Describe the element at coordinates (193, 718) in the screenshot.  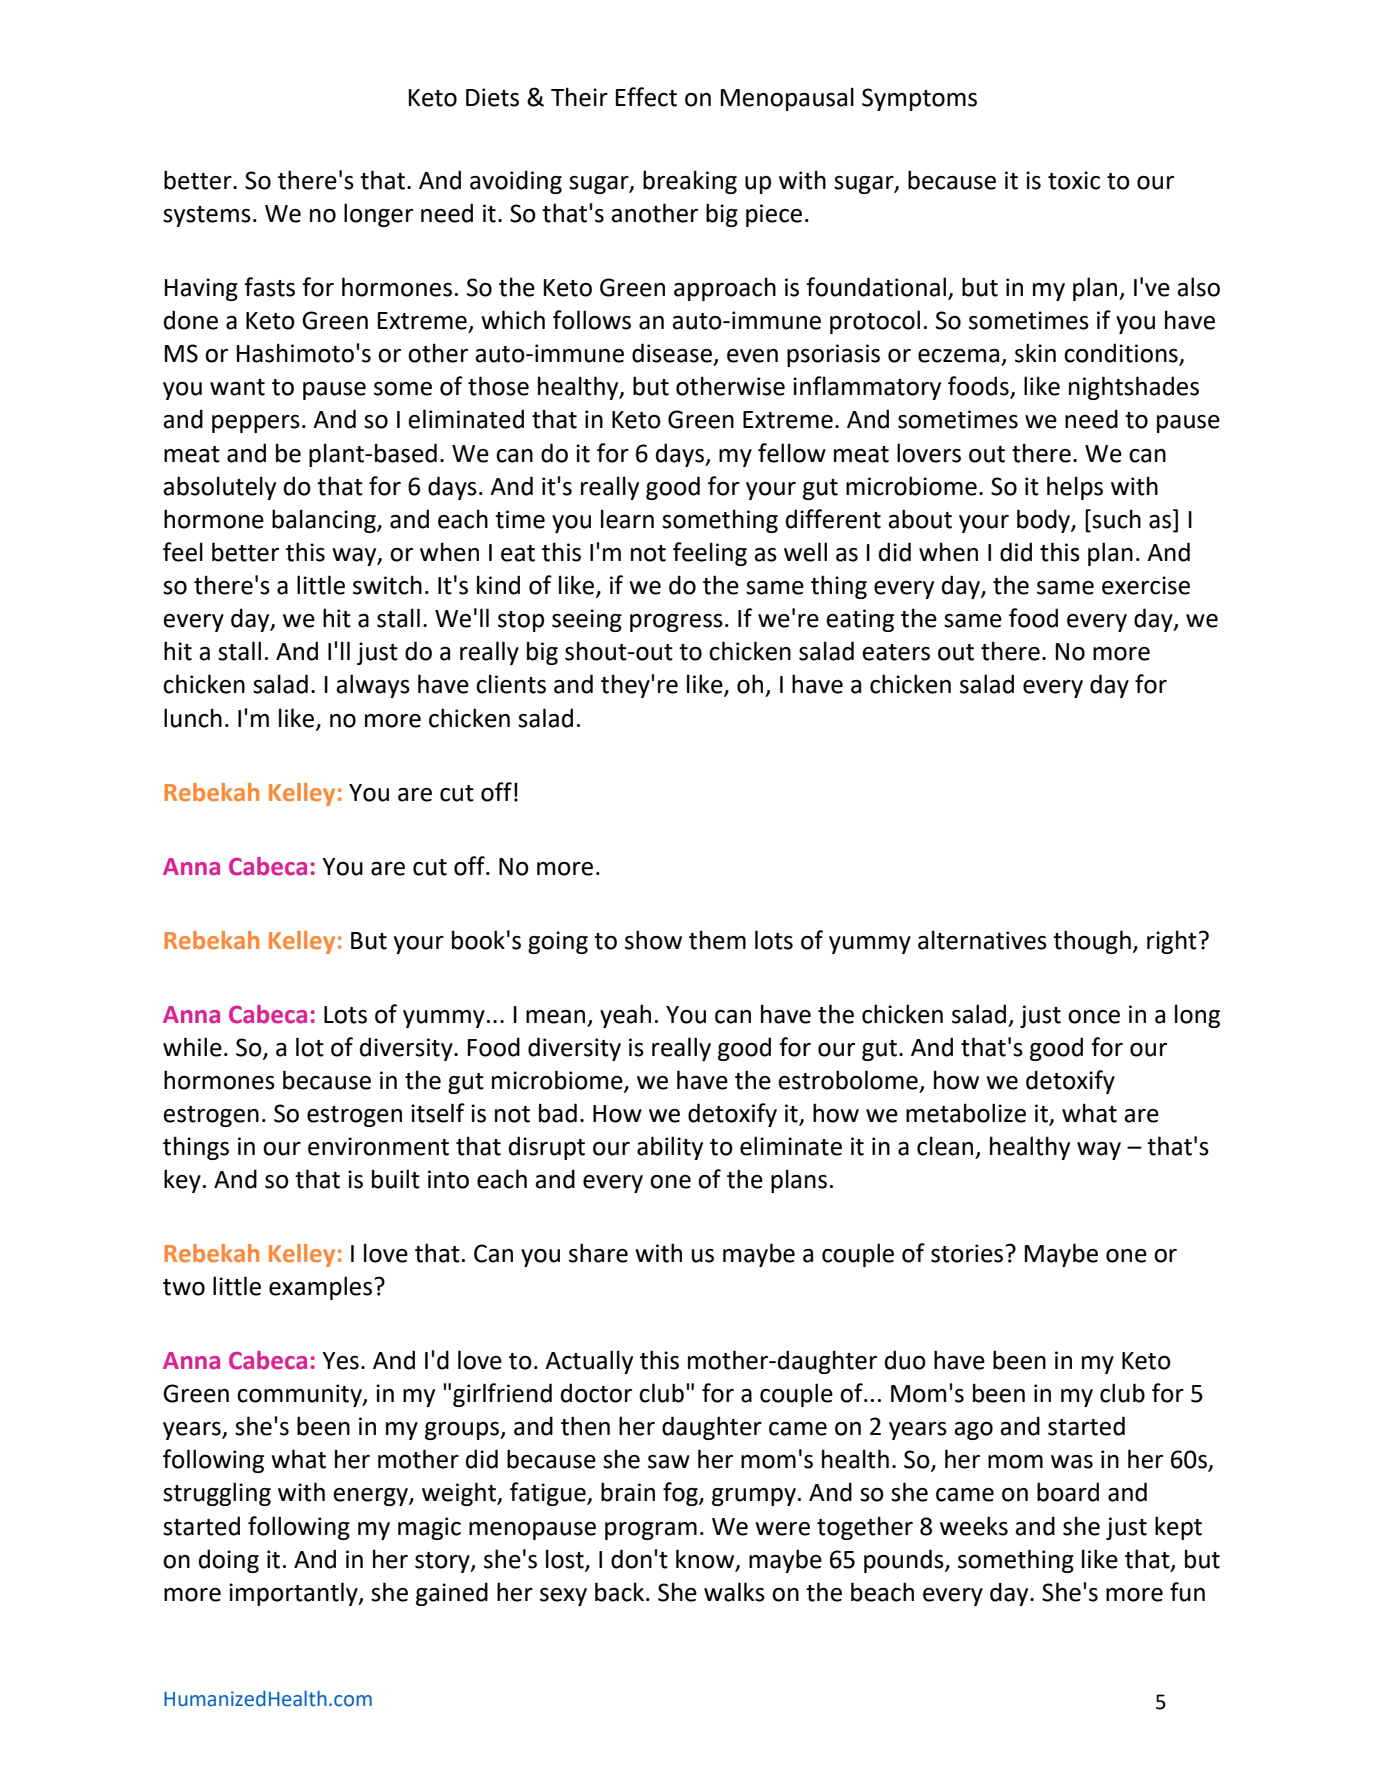
I see `lunch` at that location.
